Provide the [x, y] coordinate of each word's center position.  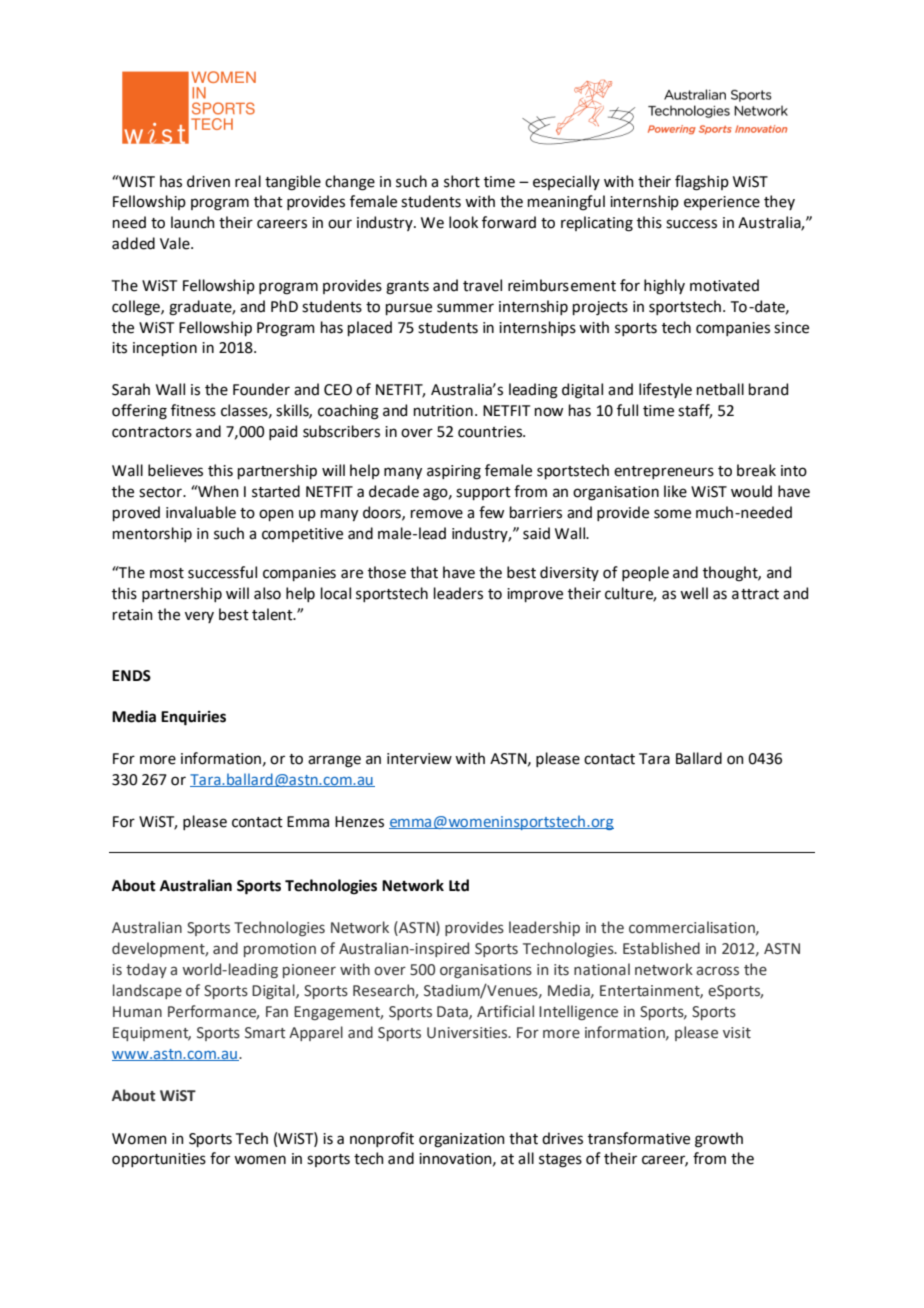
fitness [193, 410]
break [756, 470]
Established [661, 948]
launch [193, 222]
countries [491, 432]
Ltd [459, 885]
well [694, 593]
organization [462, 1140]
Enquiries [193, 718]
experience [722, 203]
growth [719, 1140]
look [463, 222]
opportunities [159, 1160]
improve [535, 595]
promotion [280, 950]
